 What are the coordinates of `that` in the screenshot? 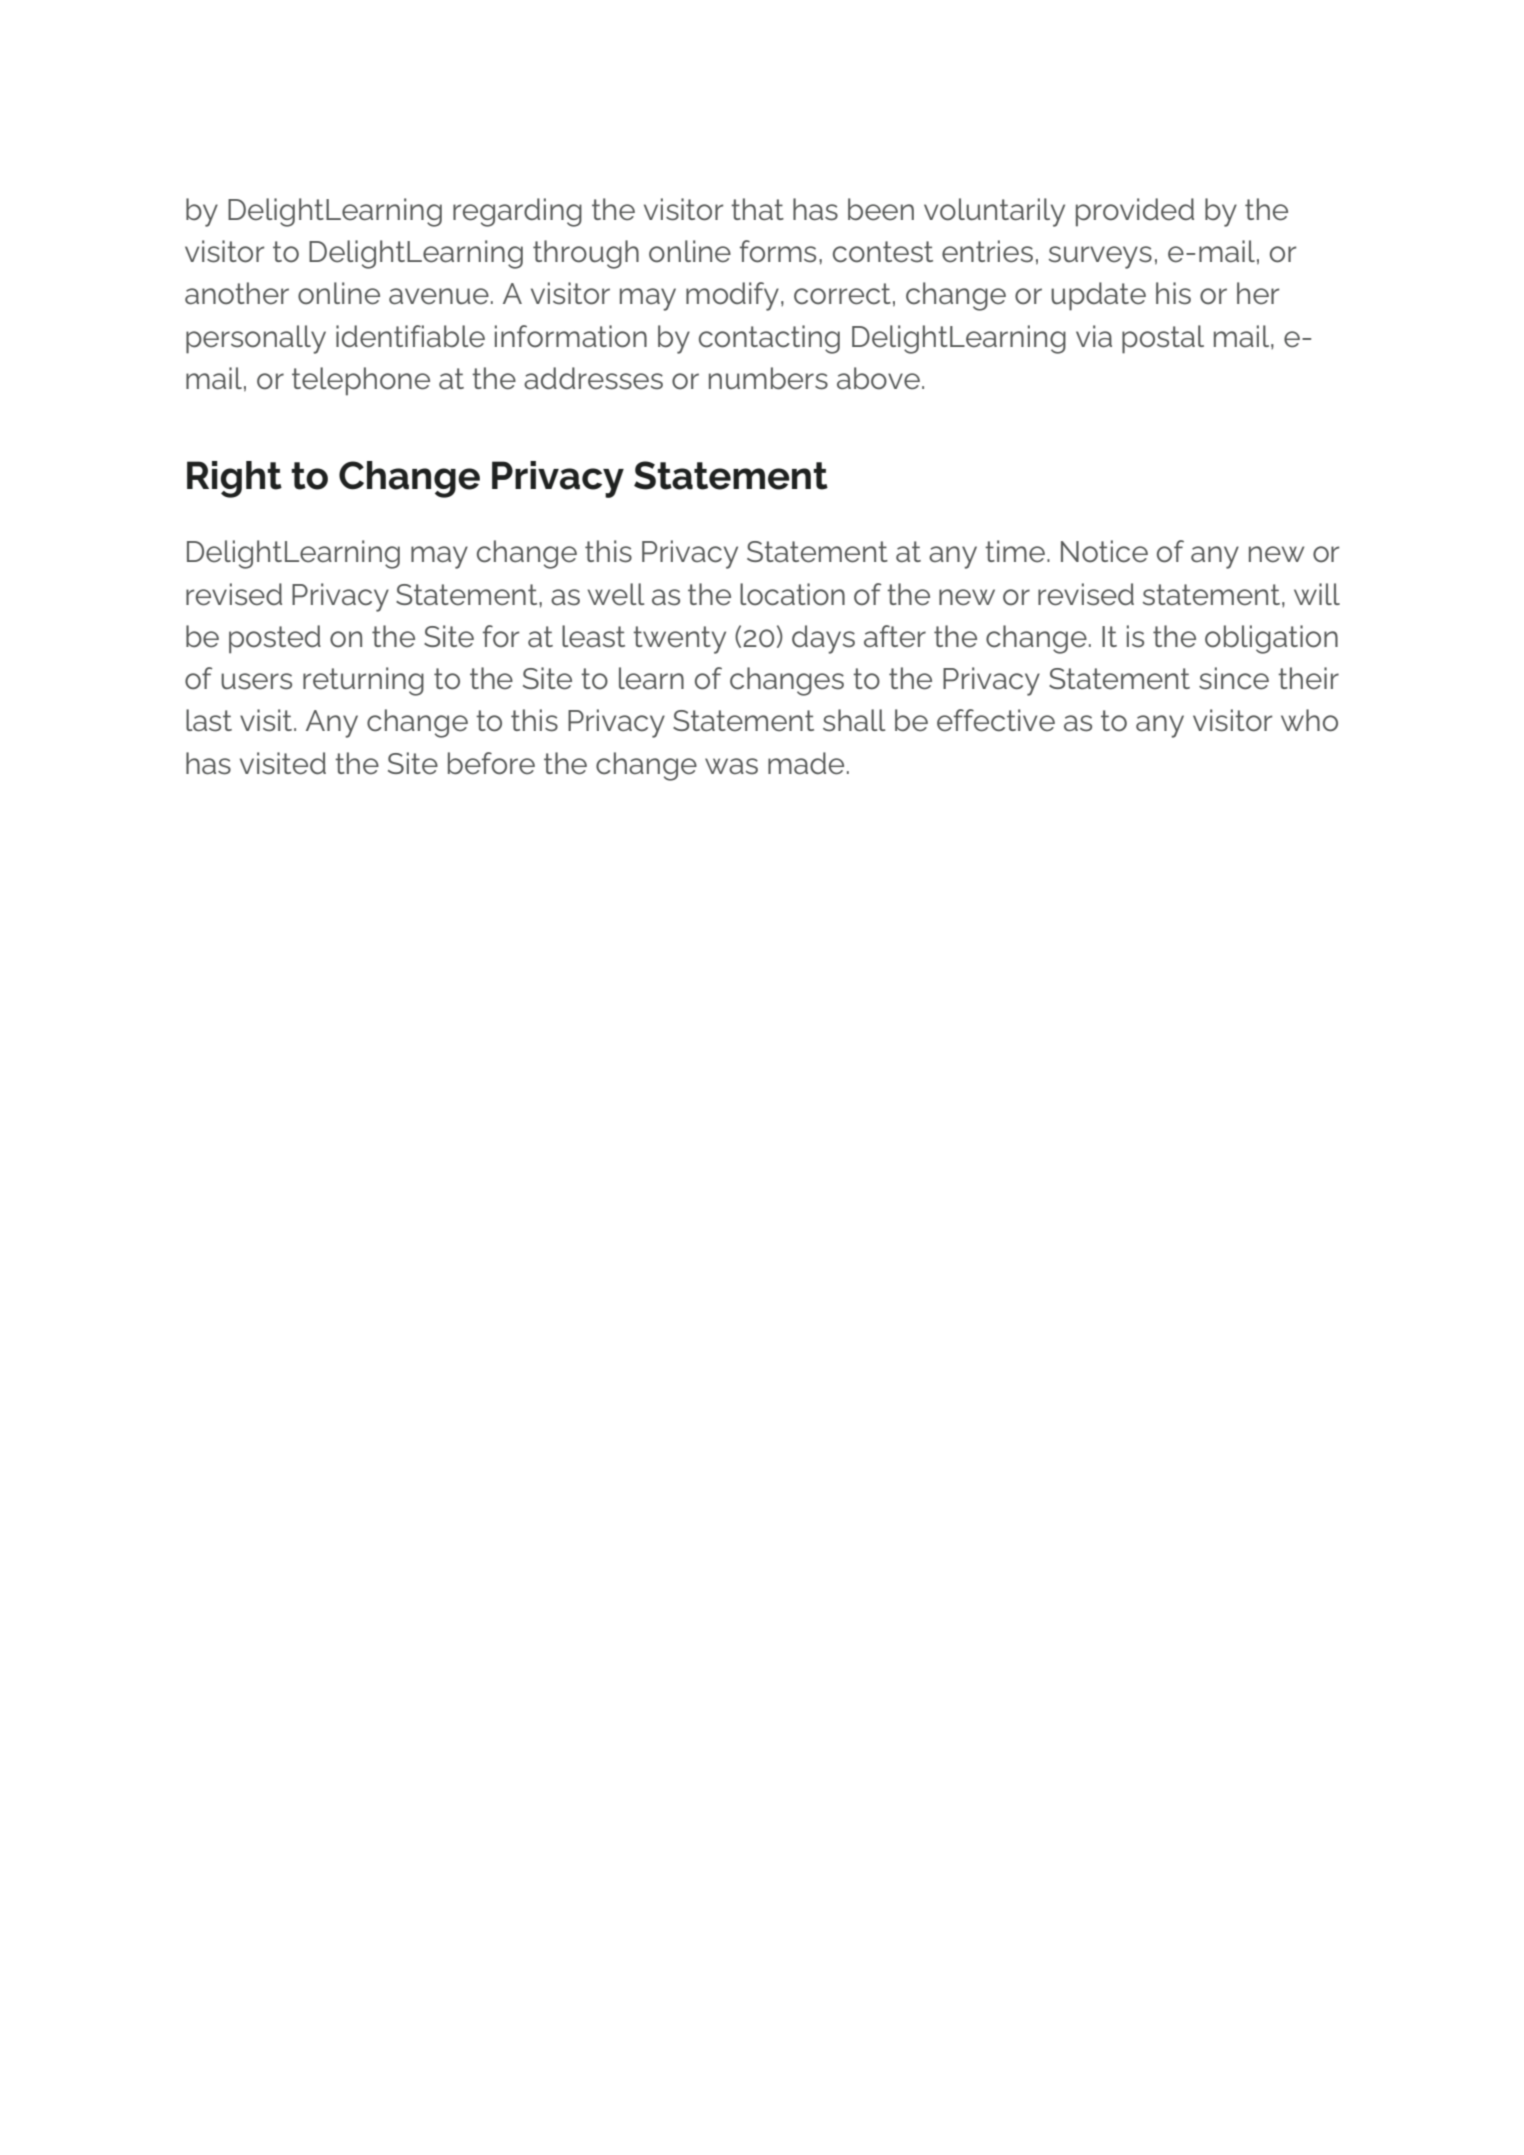 It's located at (757, 209).
